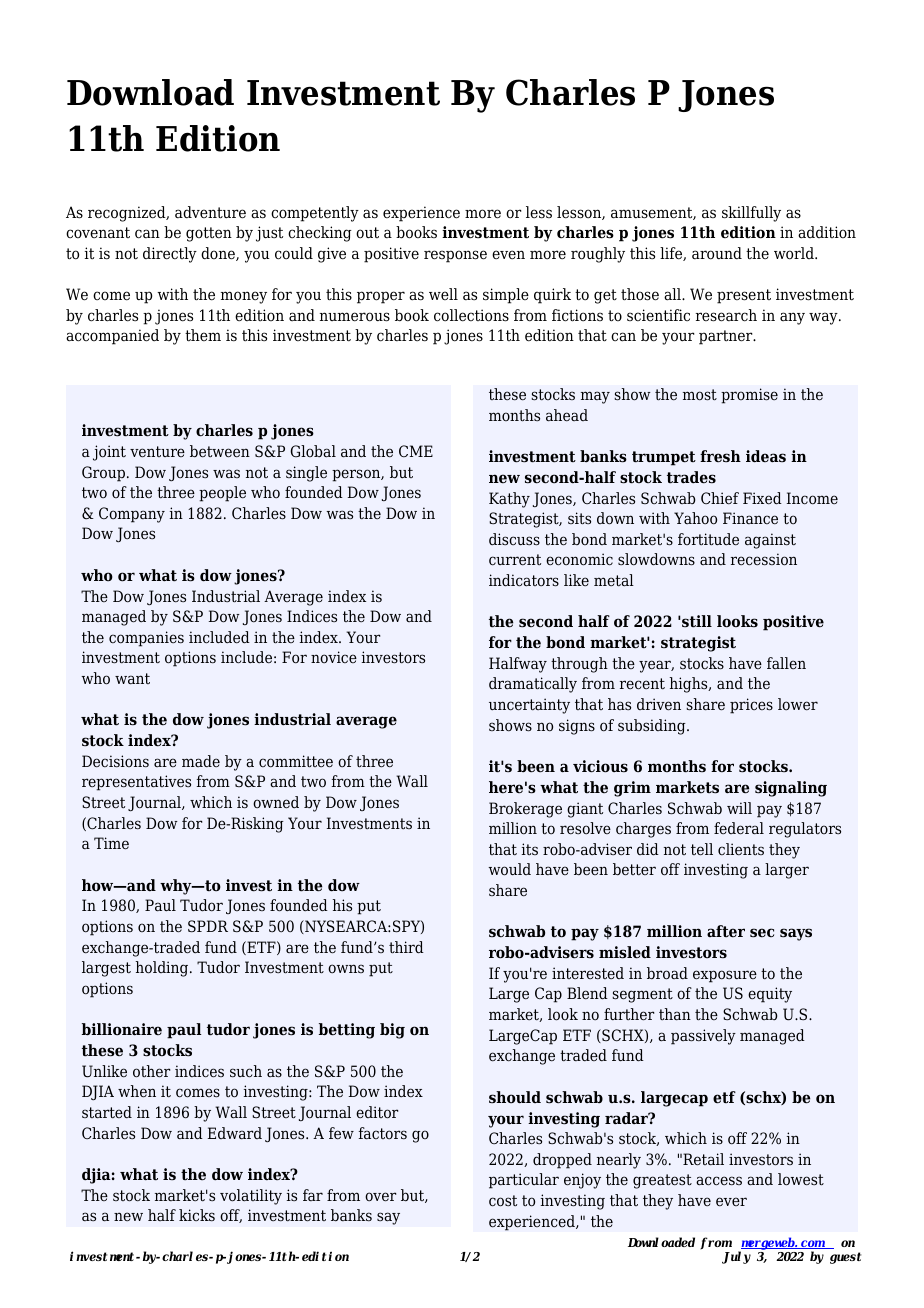 This page has height=1308, width=924. What do you see at coordinates (222, 494) in the page?
I see `people` at bounding box center [222, 494].
